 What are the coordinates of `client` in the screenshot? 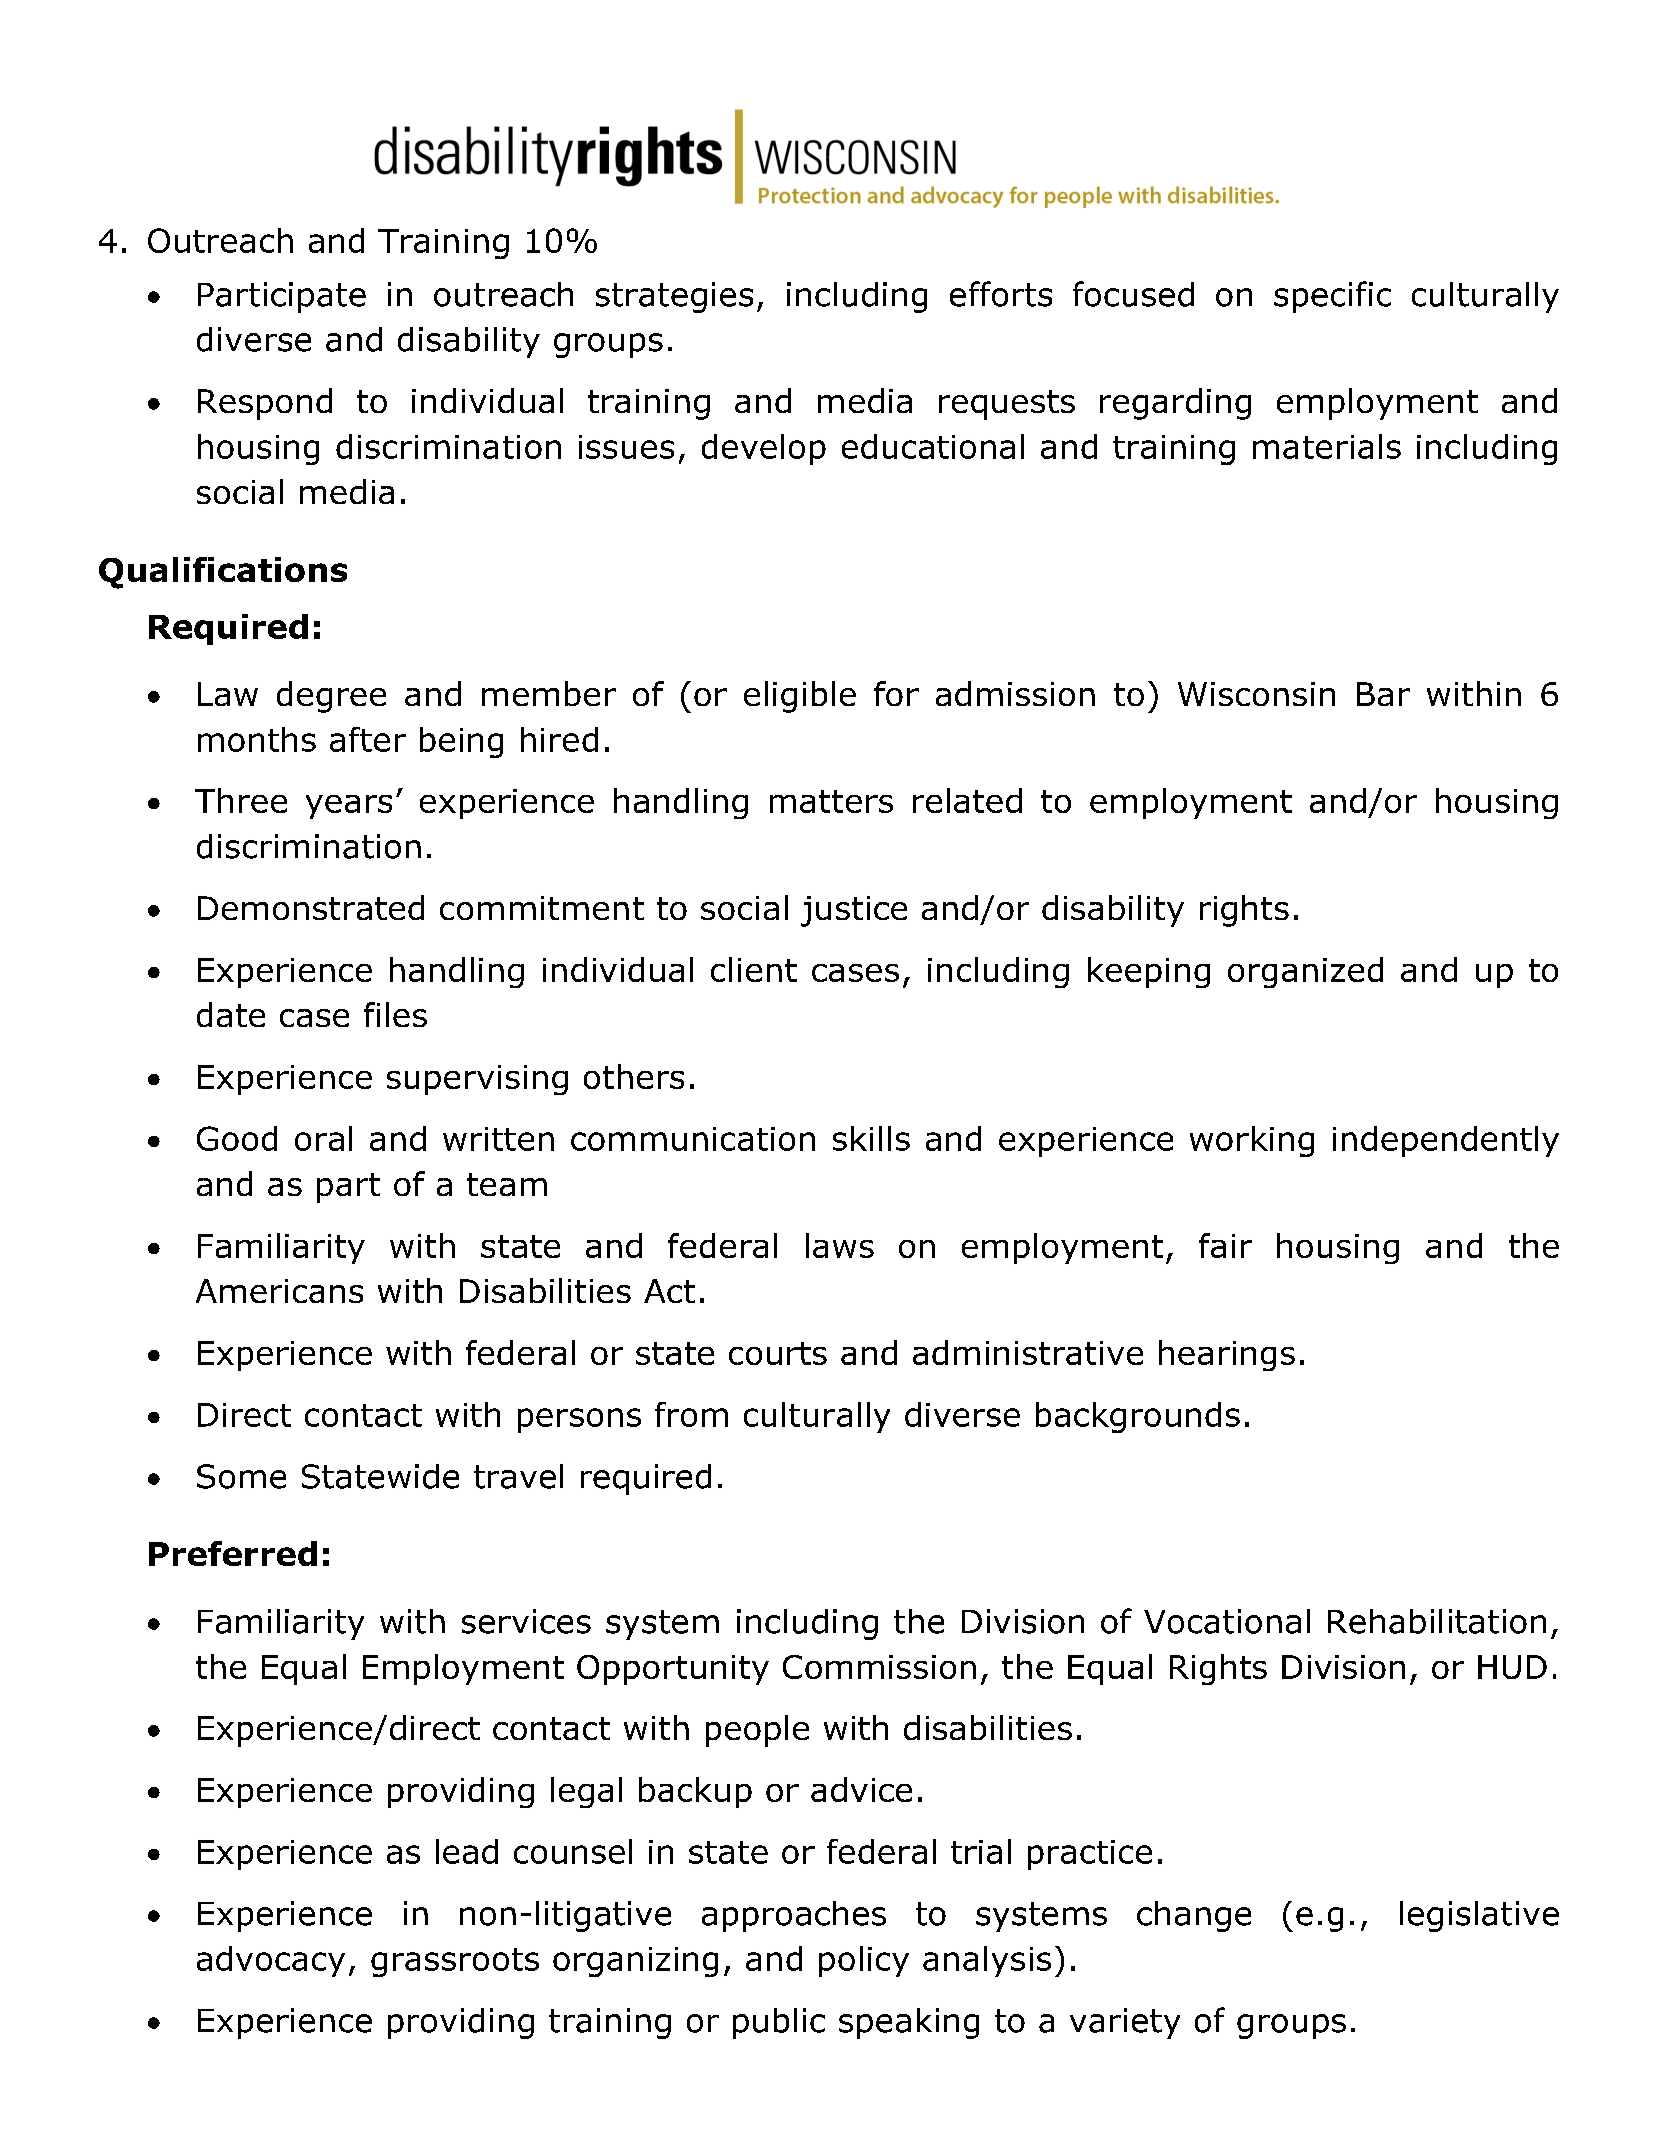 It's located at (754, 969).
